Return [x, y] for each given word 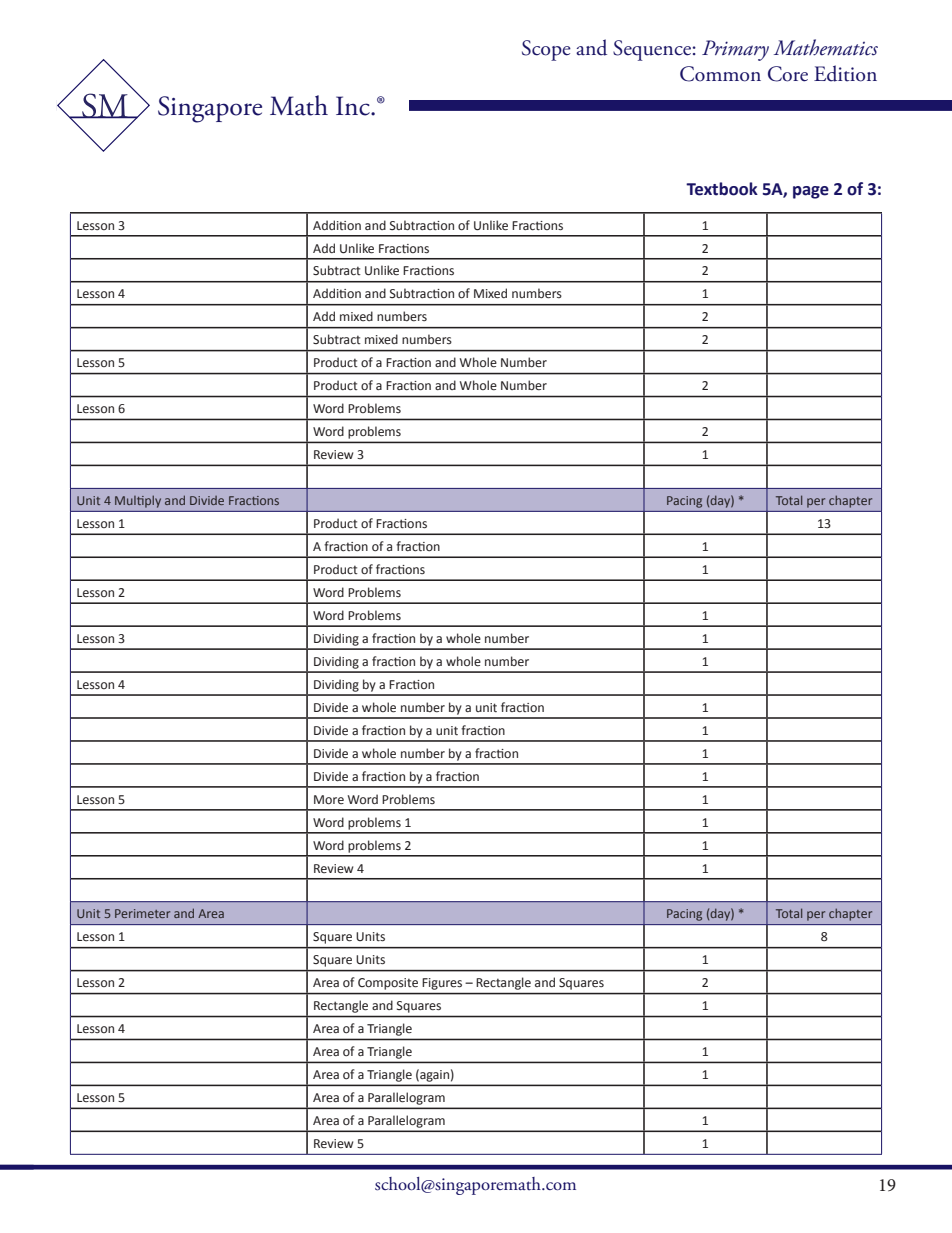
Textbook [722, 189]
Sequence [652, 50]
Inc [354, 106]
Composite [388, 984]
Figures [442, 984]
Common [720, 74]
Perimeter [142, 913]
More [329, 799]
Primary [735, 50]
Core [788, 74]
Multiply [138, 502]
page [811, 192]
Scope [546, 50]
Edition [845, 73]
